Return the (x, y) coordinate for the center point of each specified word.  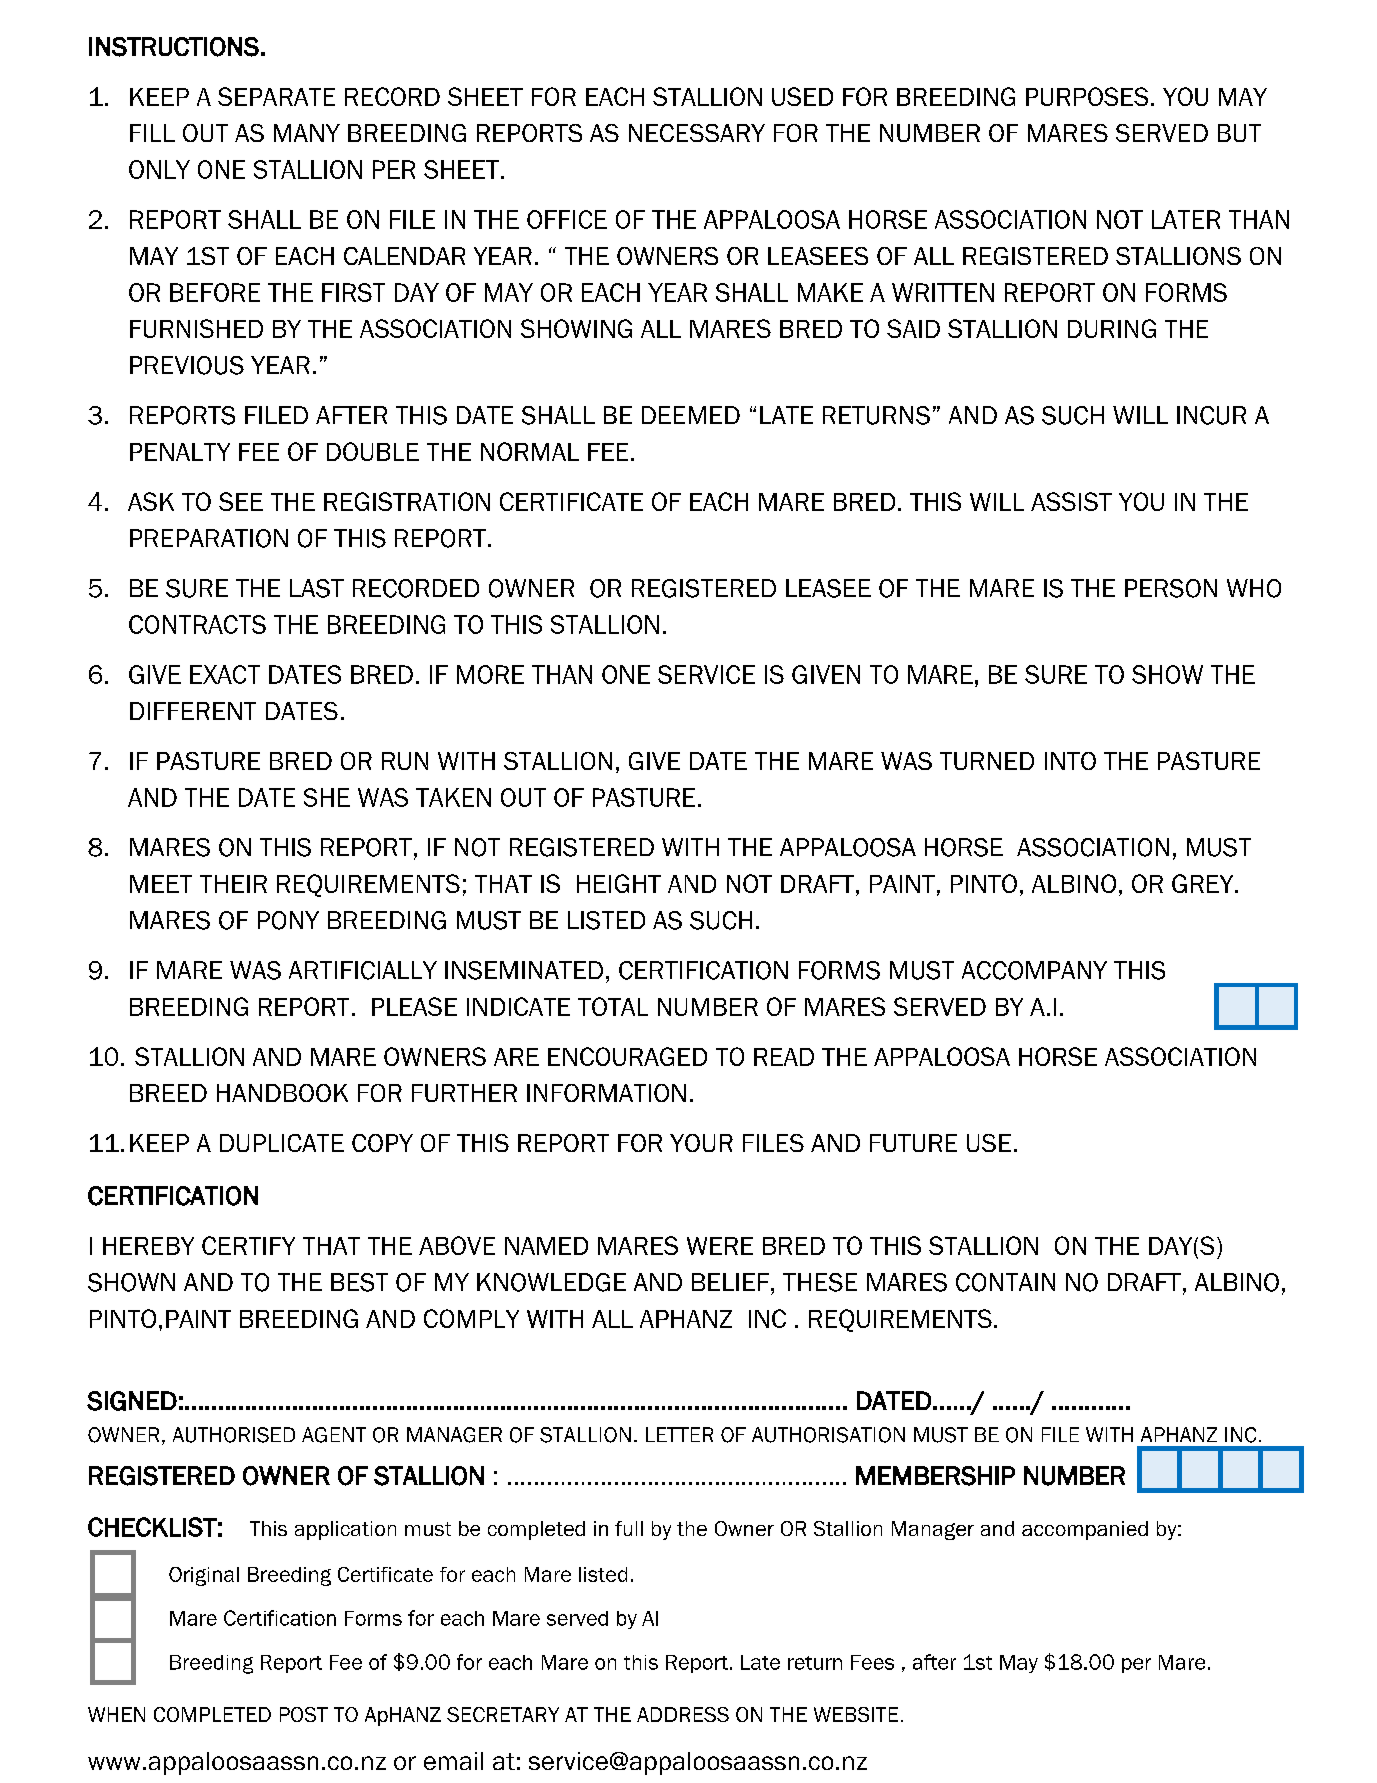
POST (304, 1714)
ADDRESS (683, 1714)
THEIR (233, 884)
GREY (1204, 883)
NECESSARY (697, 133)
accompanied (1085, 1530)
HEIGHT (619, 883)
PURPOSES (1087, 96)
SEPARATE (276, 96)
